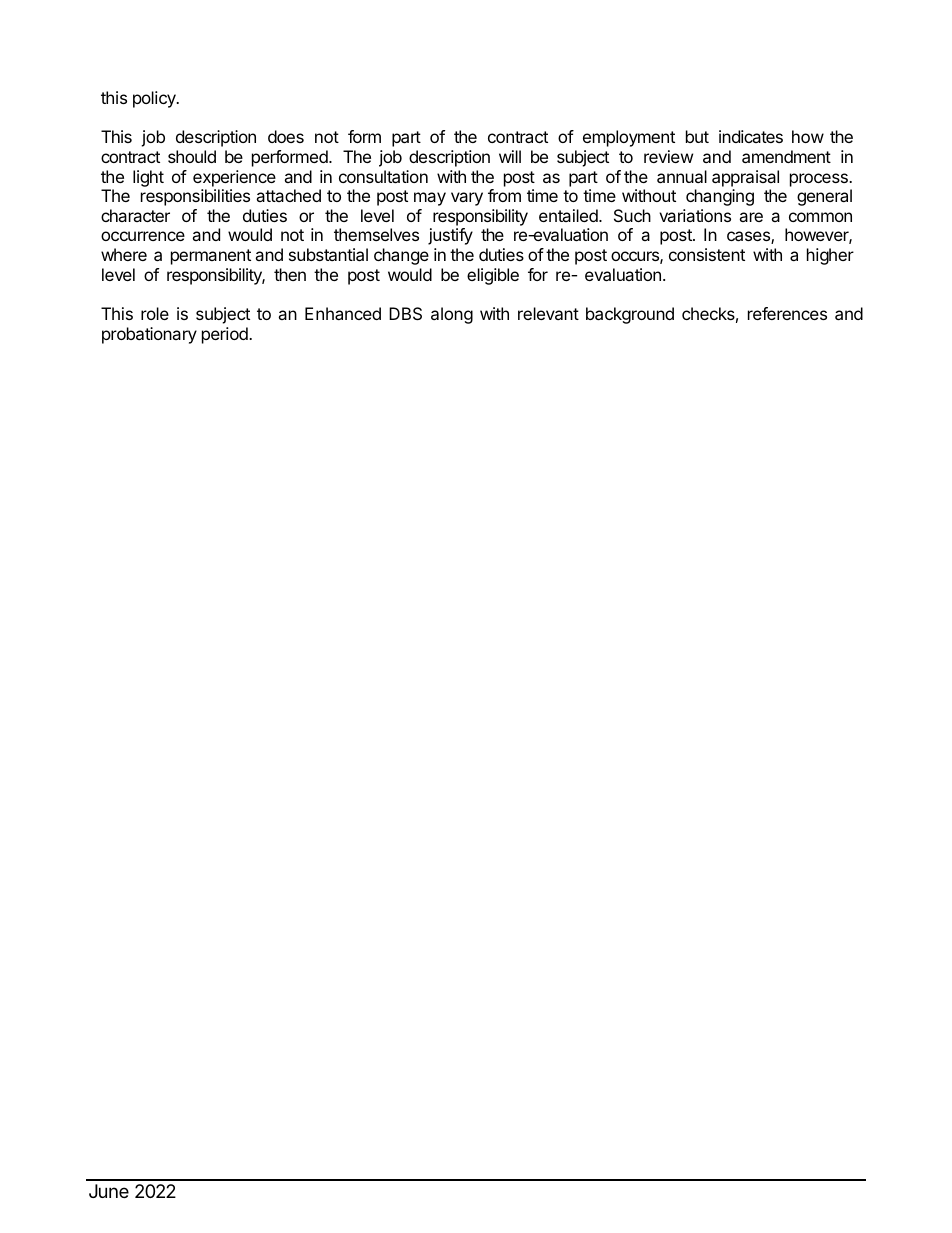 This document has height=1233, width=952. I want to click on relevant, so click(548, 313).
